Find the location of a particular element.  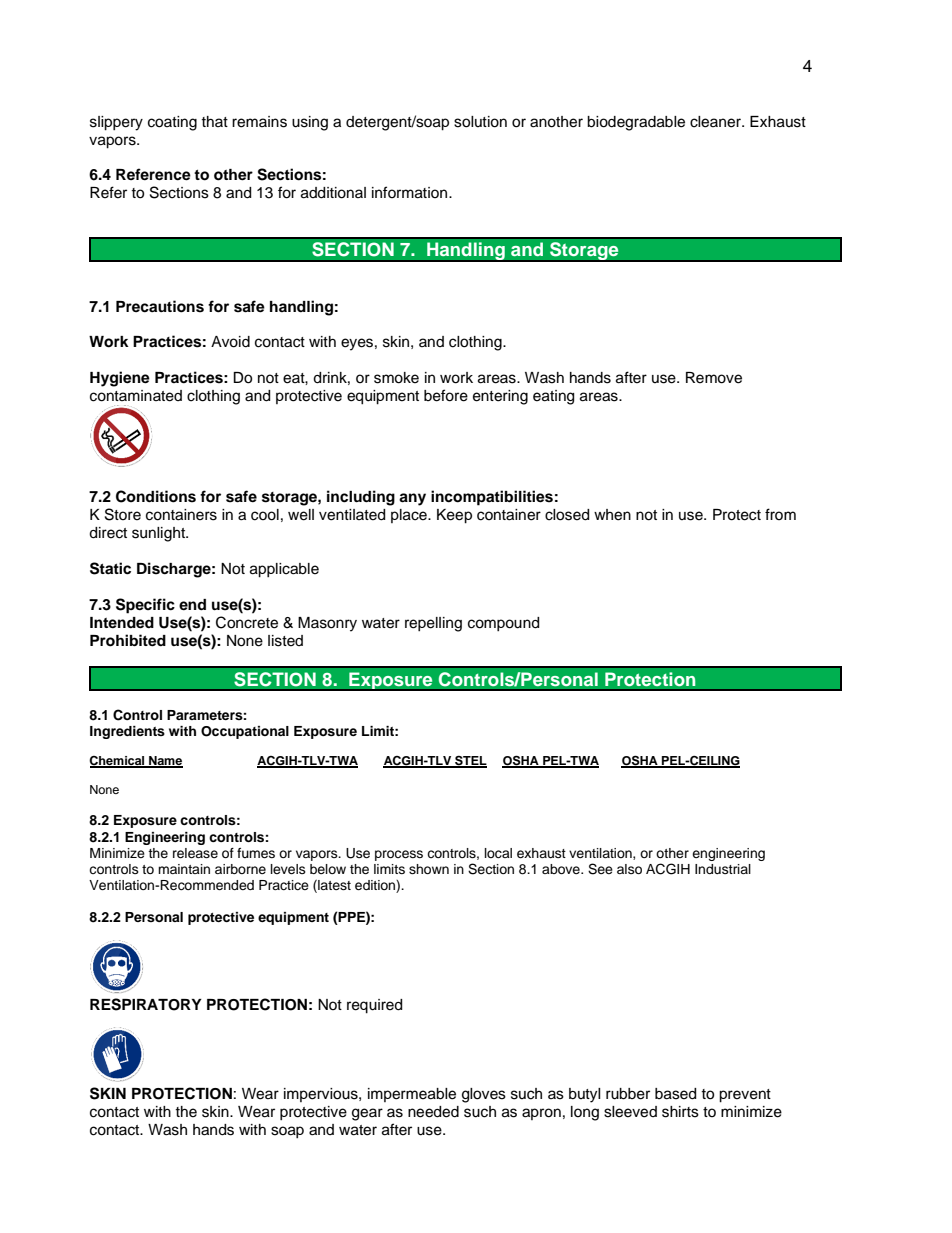

before is located at coordinates (446, 395).
